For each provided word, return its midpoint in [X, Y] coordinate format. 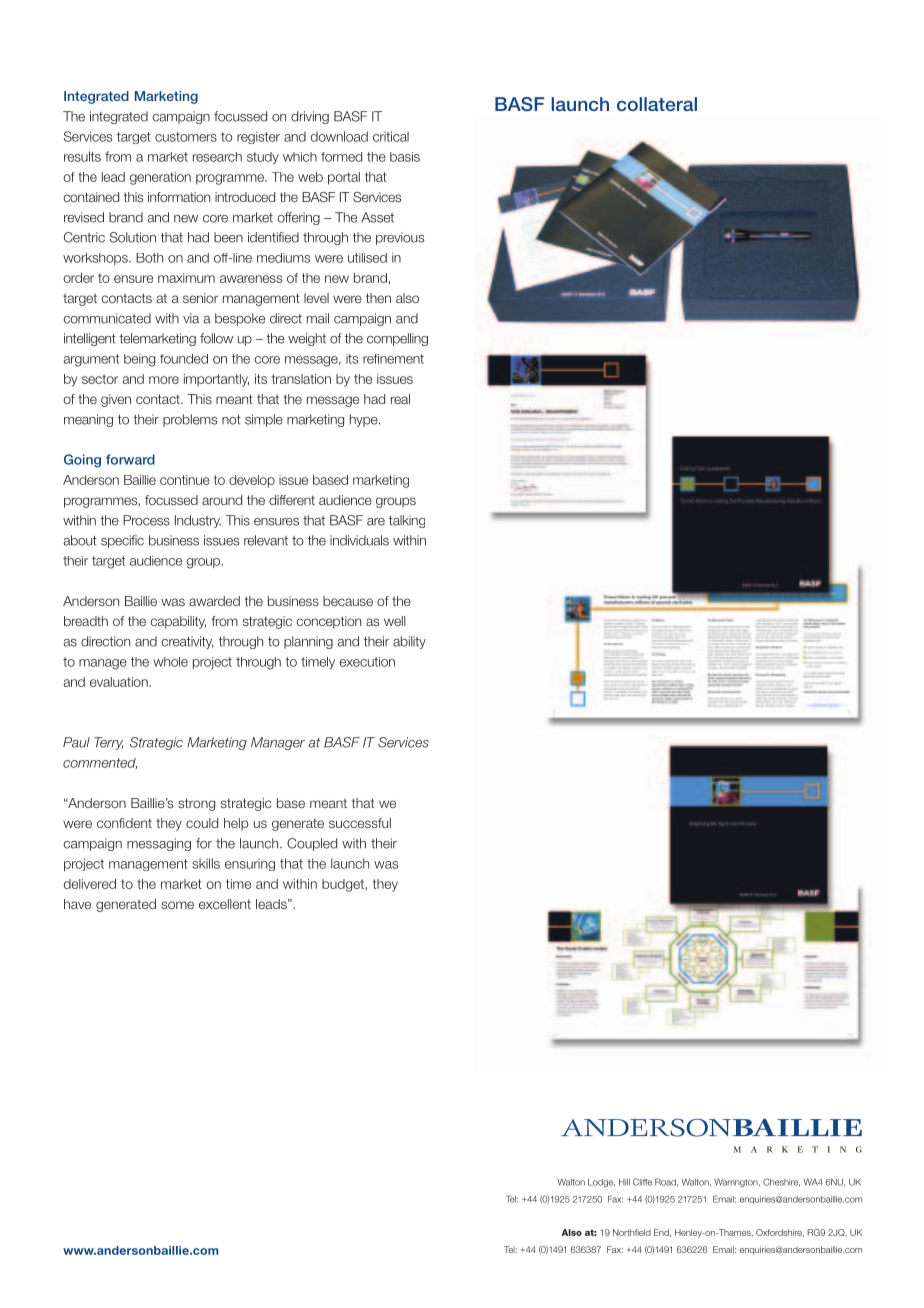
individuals [359, 540]
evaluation [120, 682]
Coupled [312, 844]
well [395, 621]
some [177, 905]
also [407, 298]
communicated [107, 318]
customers [186, 137]
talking [407, 521]
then [378, 298]
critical [391, 136]
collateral [657, 104]
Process [146, 520]
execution [367, 662]
